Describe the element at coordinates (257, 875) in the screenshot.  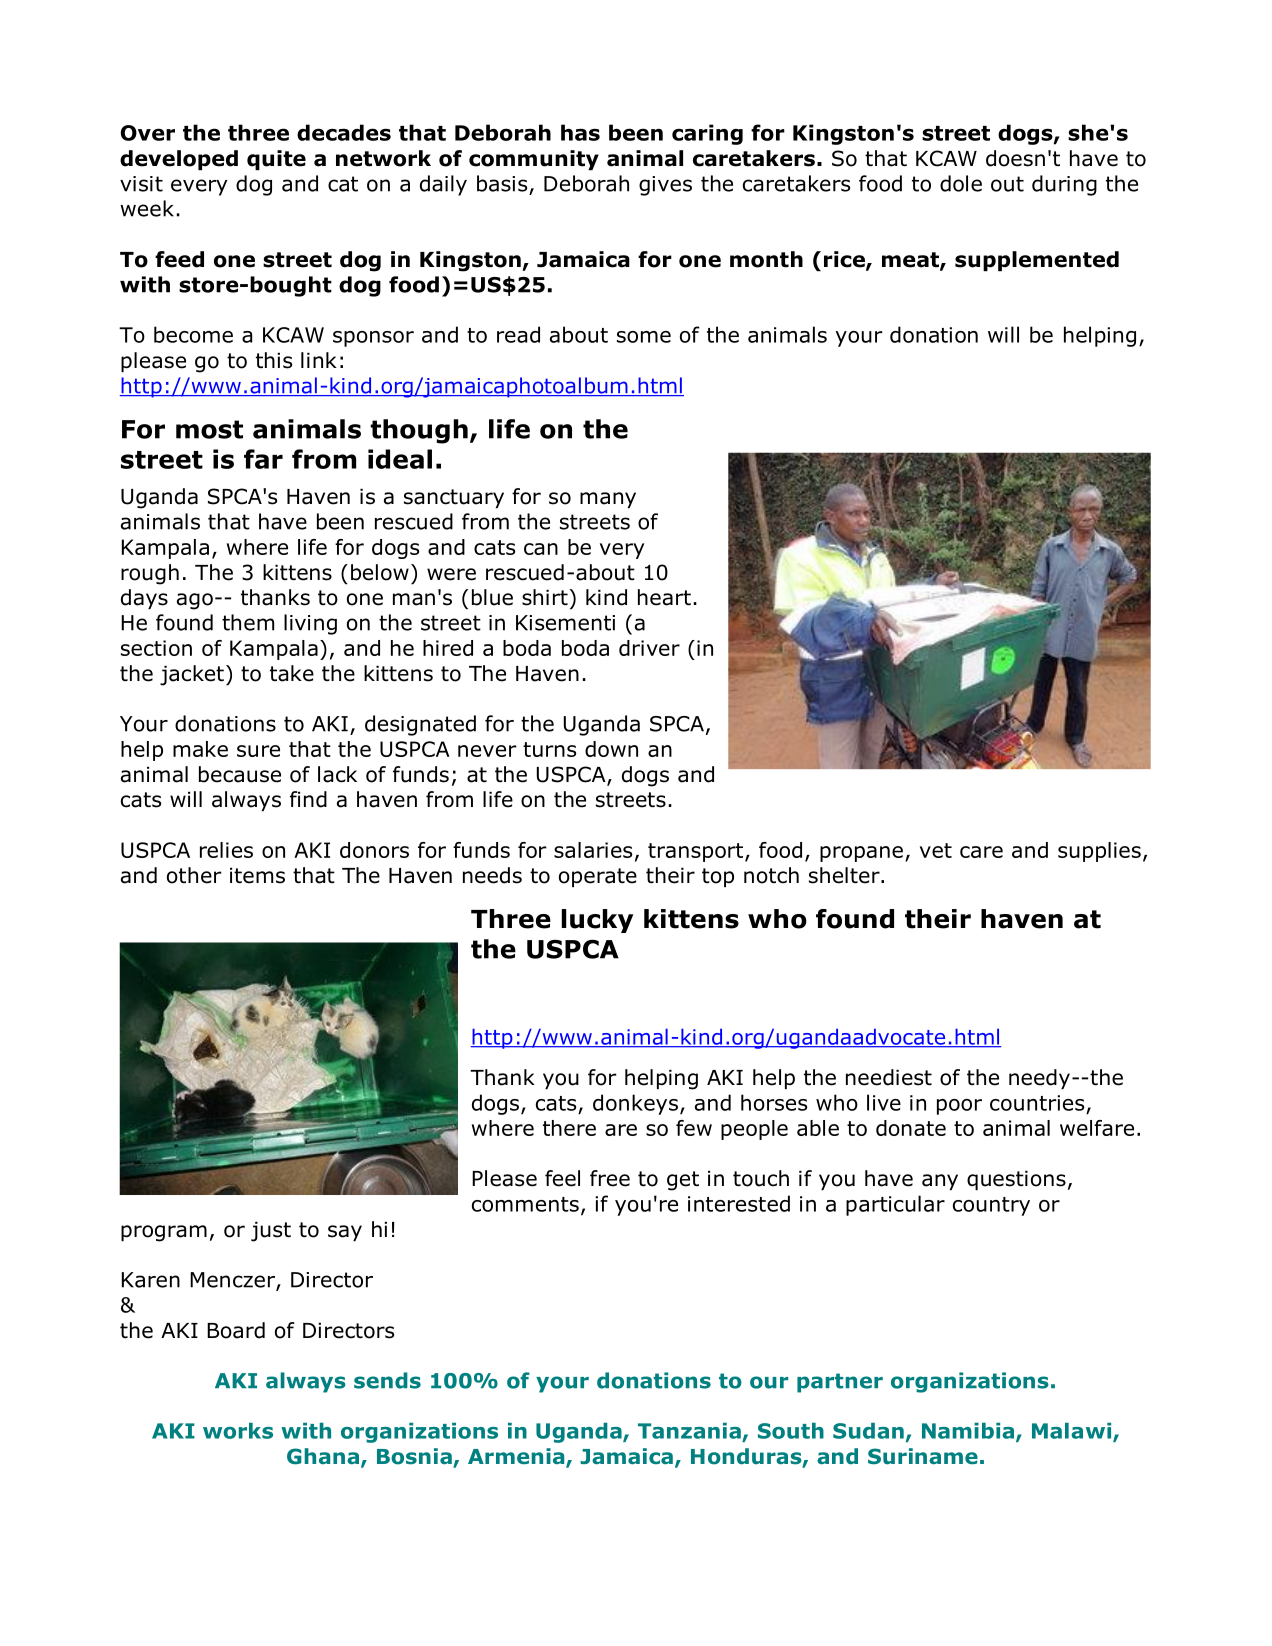
I see `items` at that location.
